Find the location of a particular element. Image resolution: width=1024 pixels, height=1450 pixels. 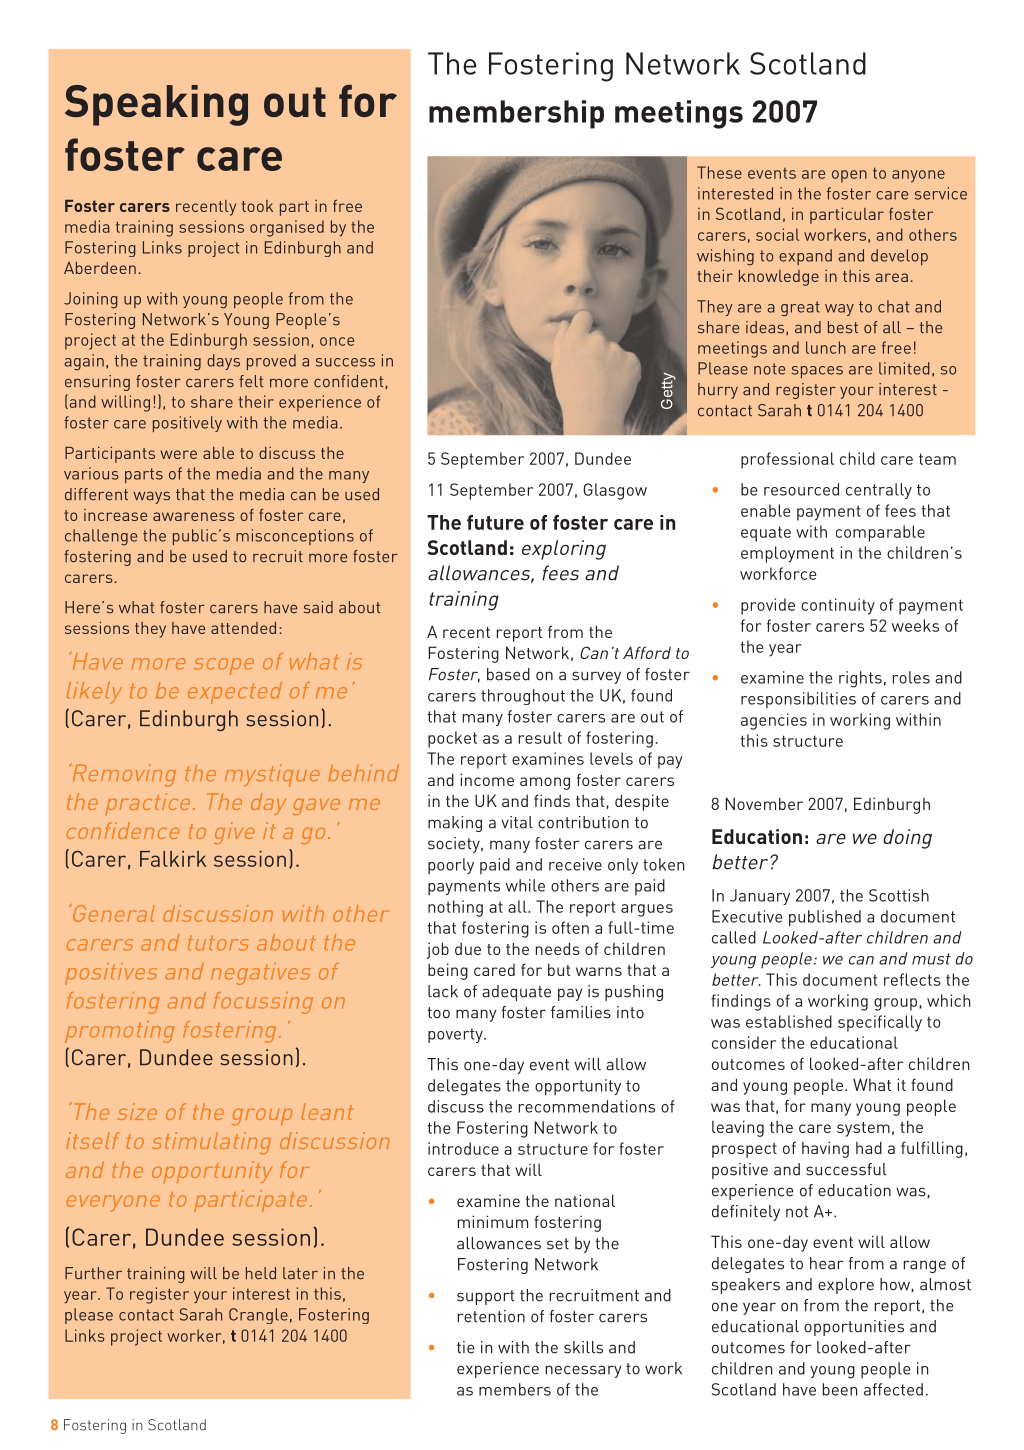

These is located at coordinates (719, 172).
